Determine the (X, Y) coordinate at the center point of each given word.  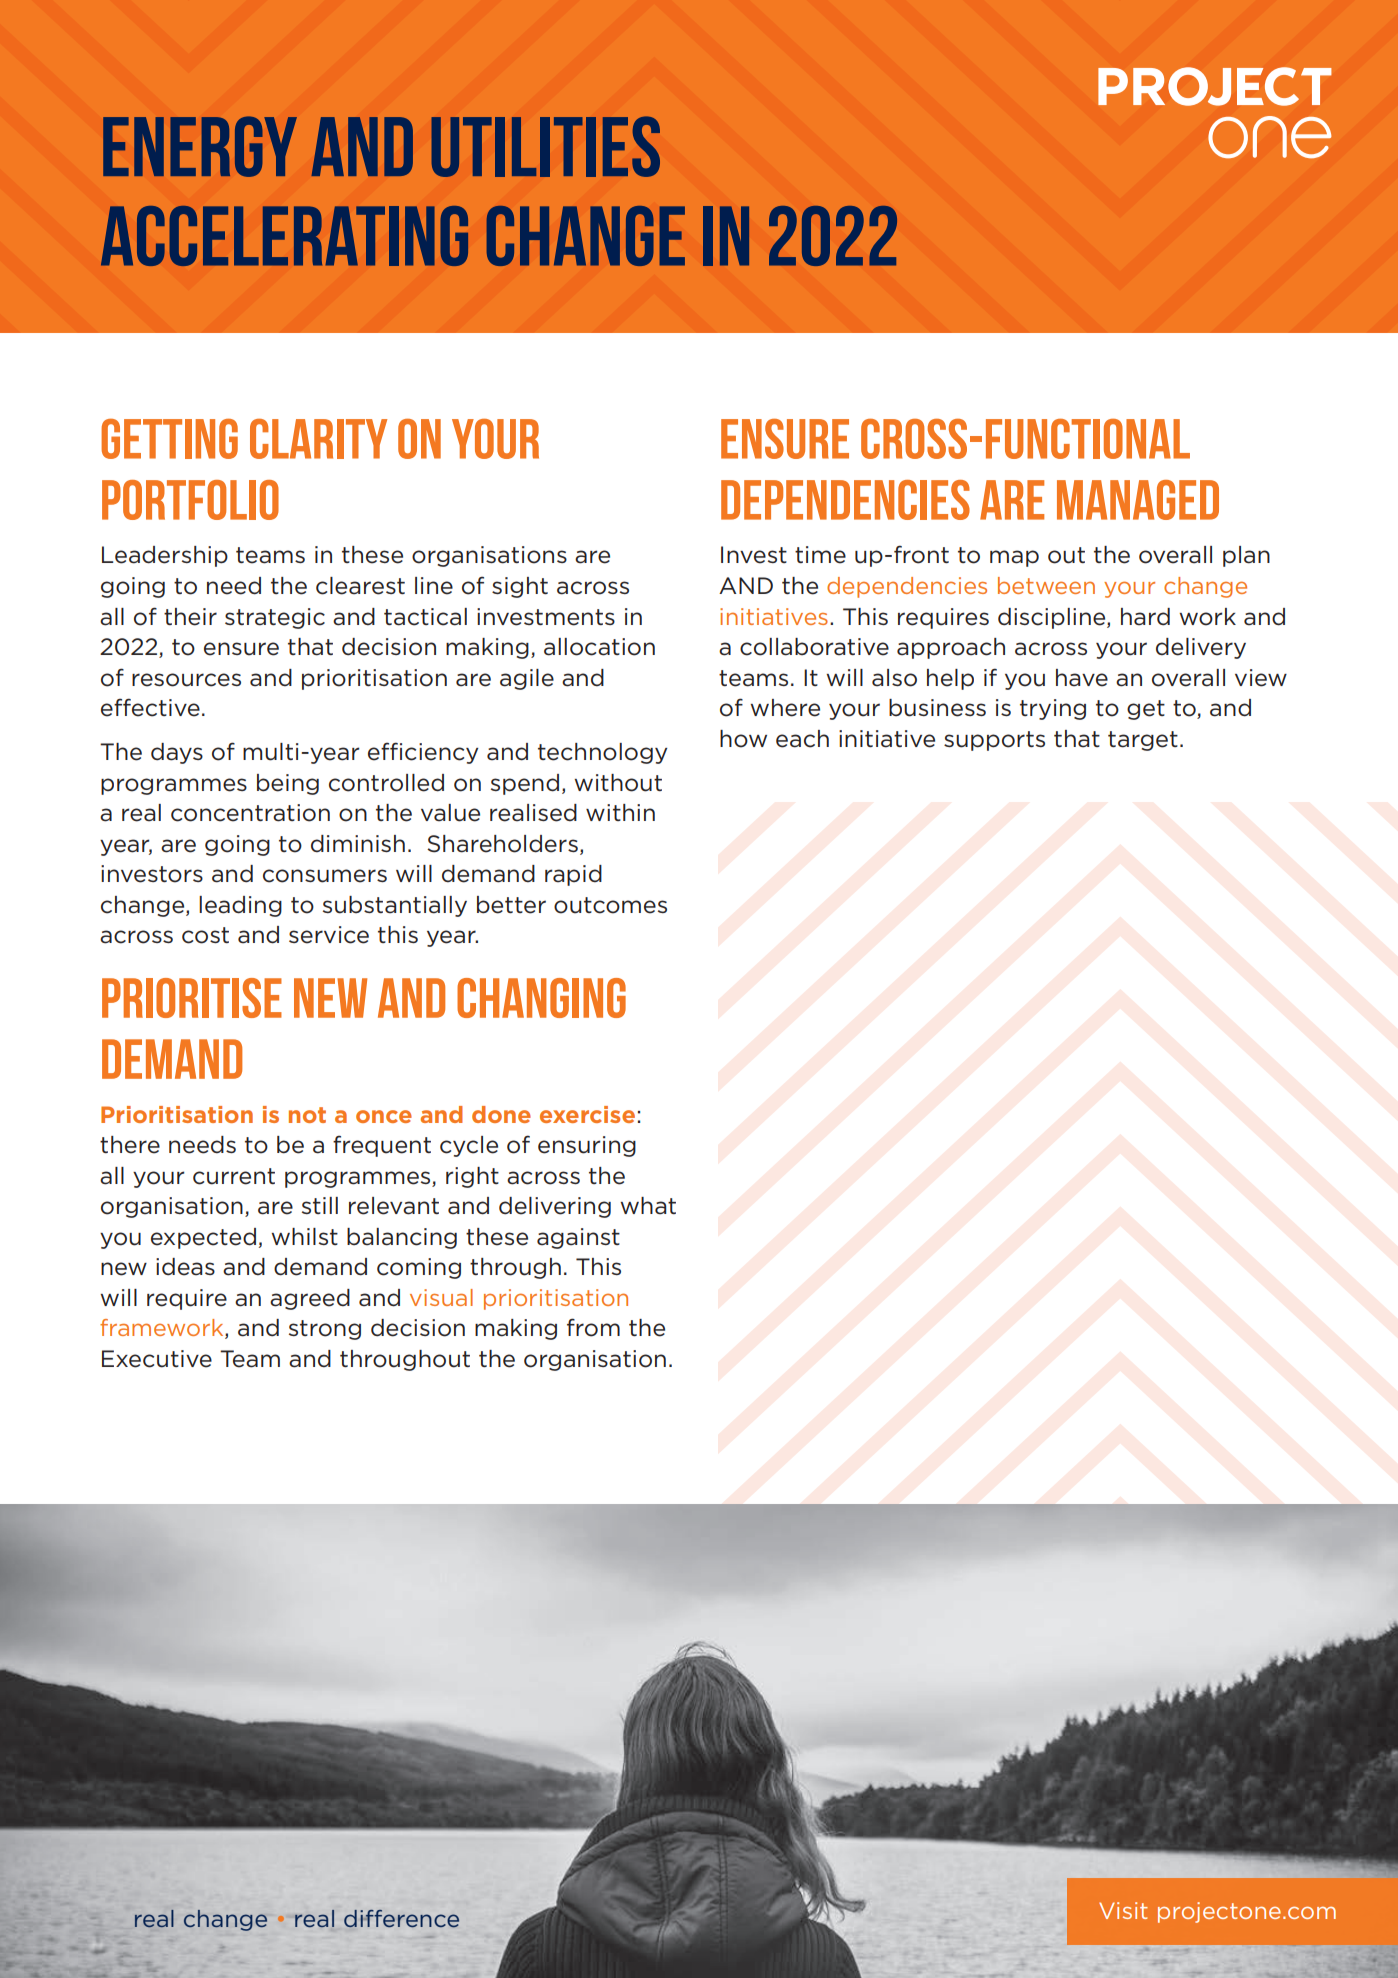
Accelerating (284, 236)
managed (1138, 500)
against (578, 1238)
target (1143, 741)
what (648, 1206)
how (743, 739)
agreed (310, 1299)
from (593, 1327)
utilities (545, 146)
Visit (1123, 1910)
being (288, 784)
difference (401, 1919)
